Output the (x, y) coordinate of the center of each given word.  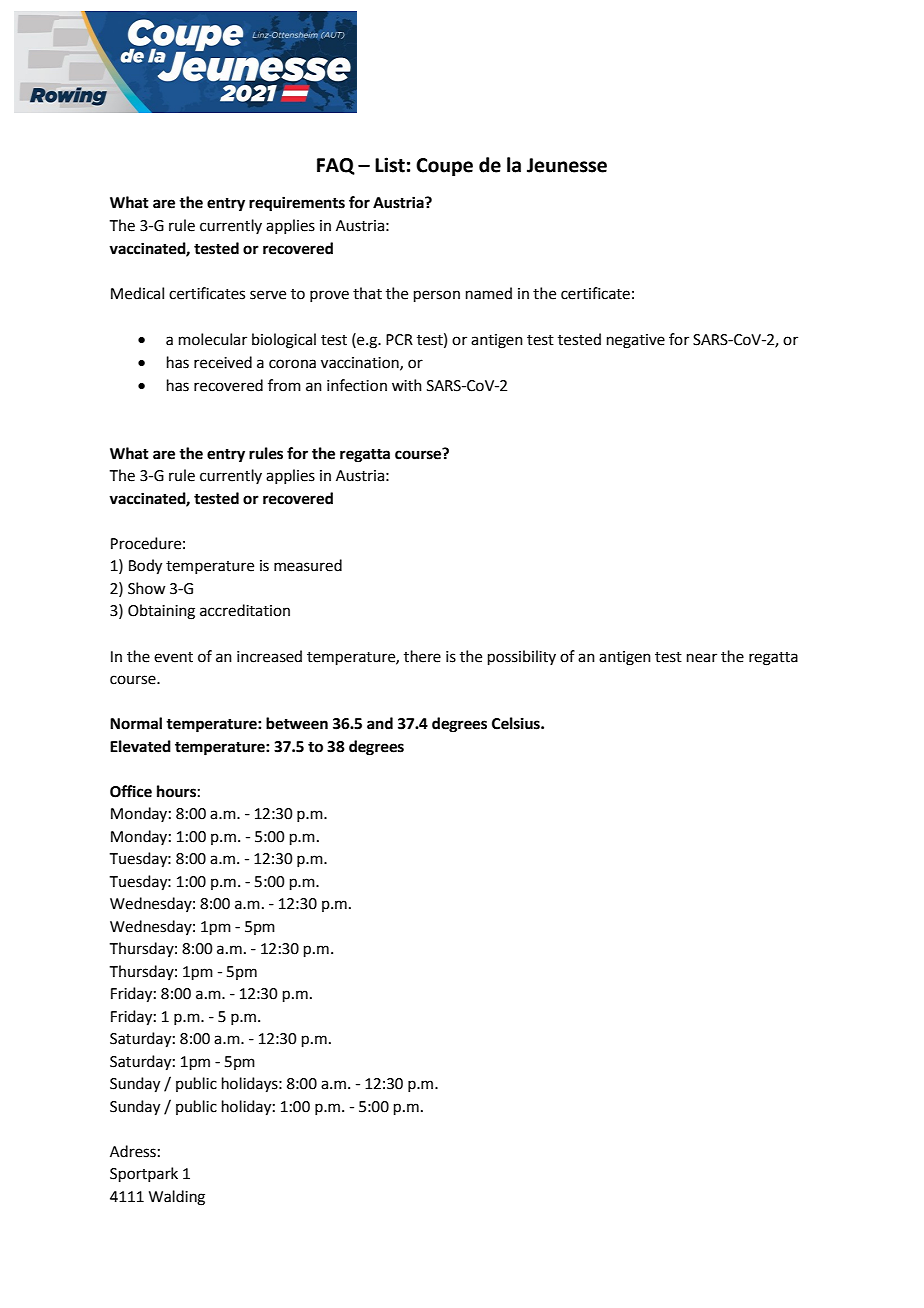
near (702, 658)
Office (131, 791)
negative (636, 341)
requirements (297, 204)
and (380, 723)
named (489, 293)
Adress (133, 1151)
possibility (522, 657)
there (422, 656)
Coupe (444, 167)
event (173, 657)
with (407, 385)
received (223, 362)
